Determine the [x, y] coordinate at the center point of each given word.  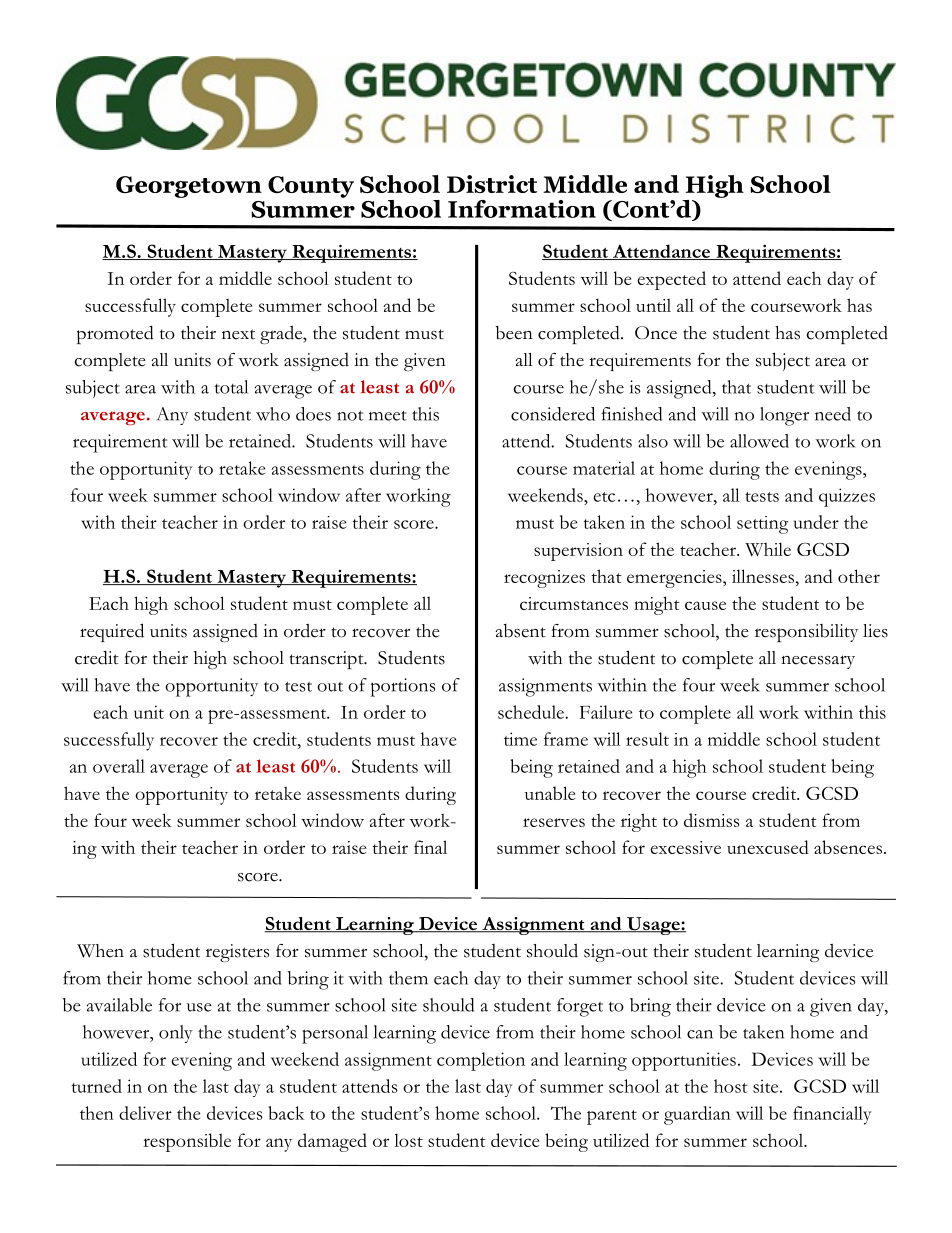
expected [672, 280]
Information [522, 209]
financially [832, 1115]
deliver [145, 1113]
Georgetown [189, 187]
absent [521, 631]
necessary [818, 662]
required [112, 632]
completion [481, 1061]
